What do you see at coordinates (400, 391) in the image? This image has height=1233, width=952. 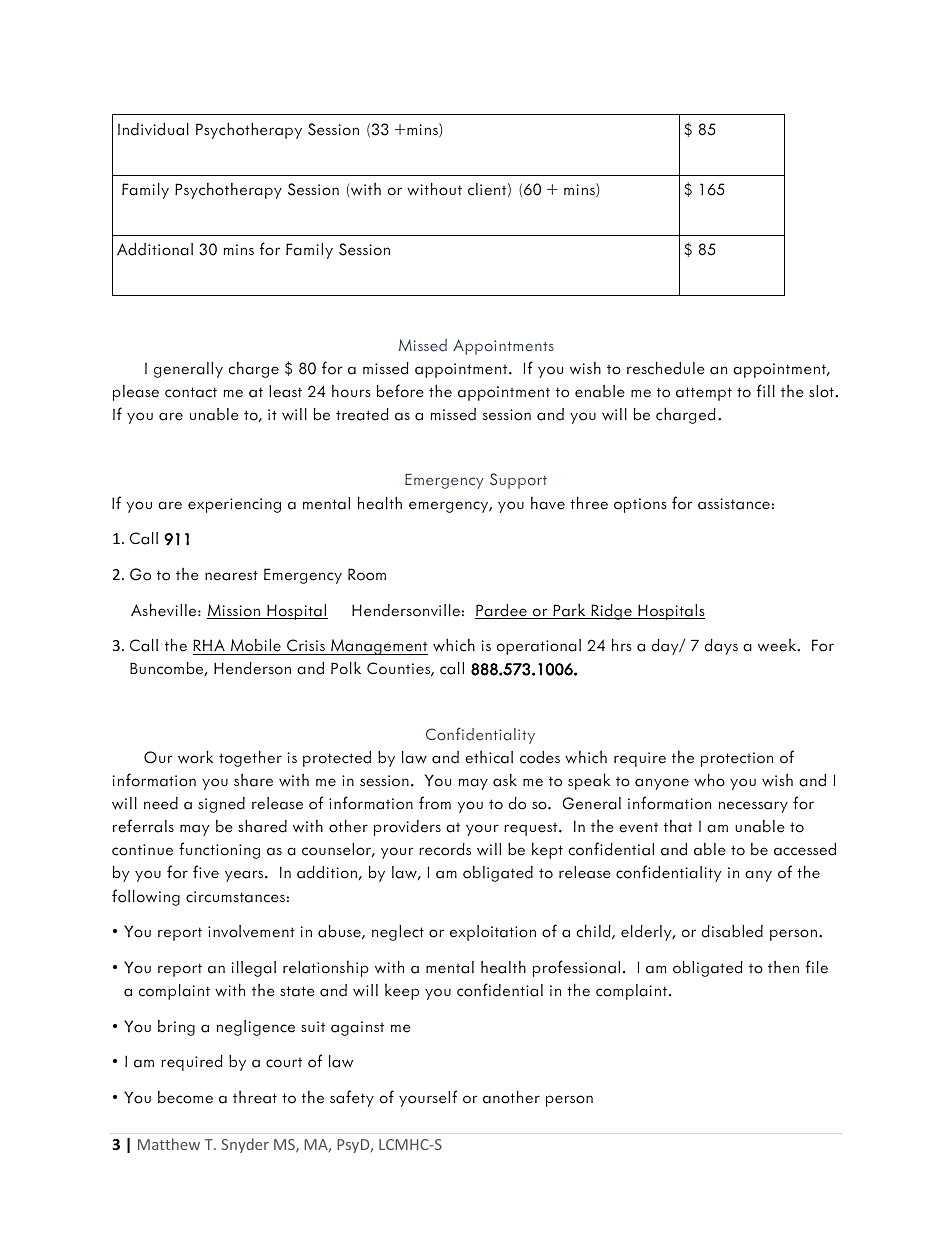 I see `before` at bounding box center [400, 391].
